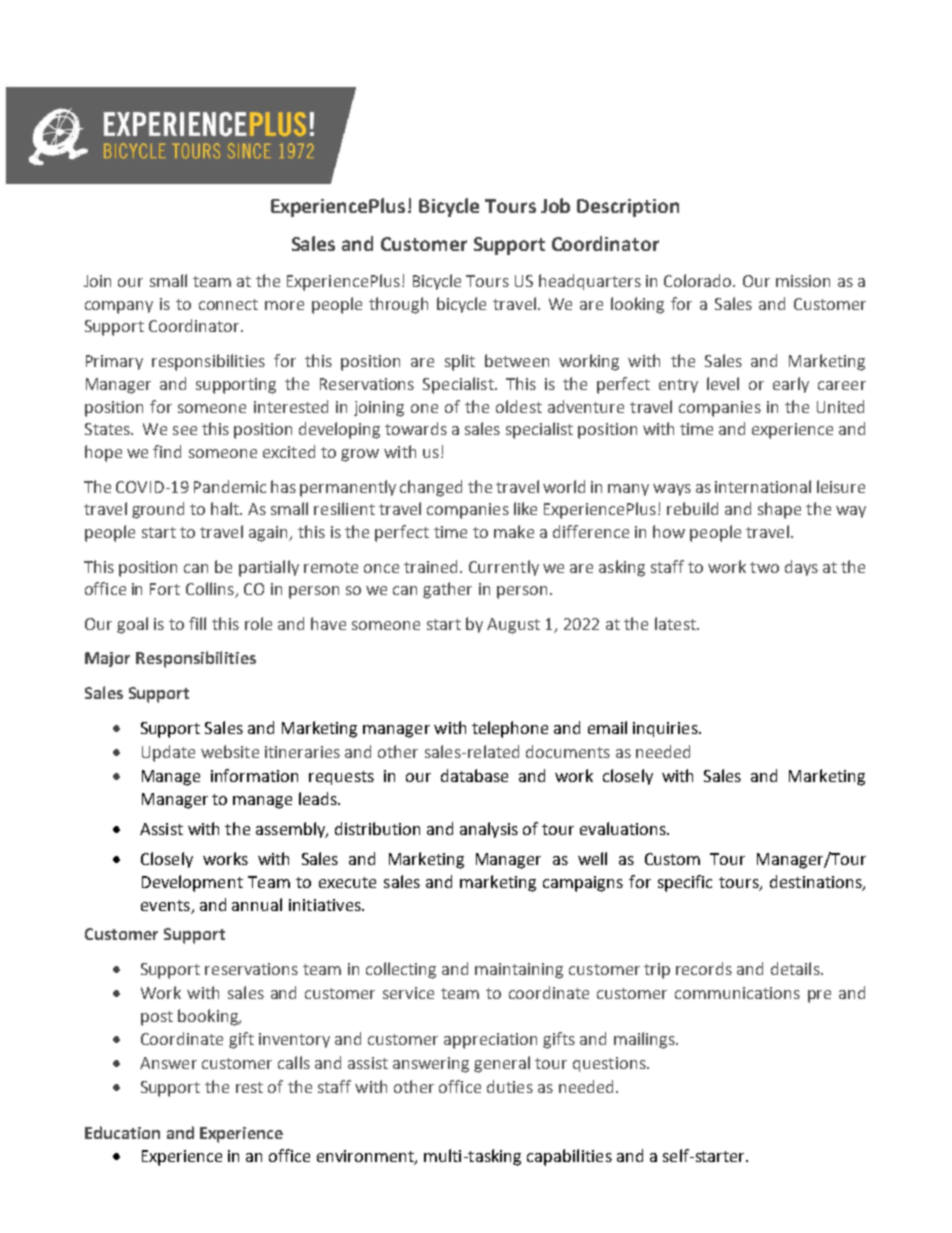 The width and height of the screenshot is (952, 1233). I want to click on questions, so click(610, 1064).
